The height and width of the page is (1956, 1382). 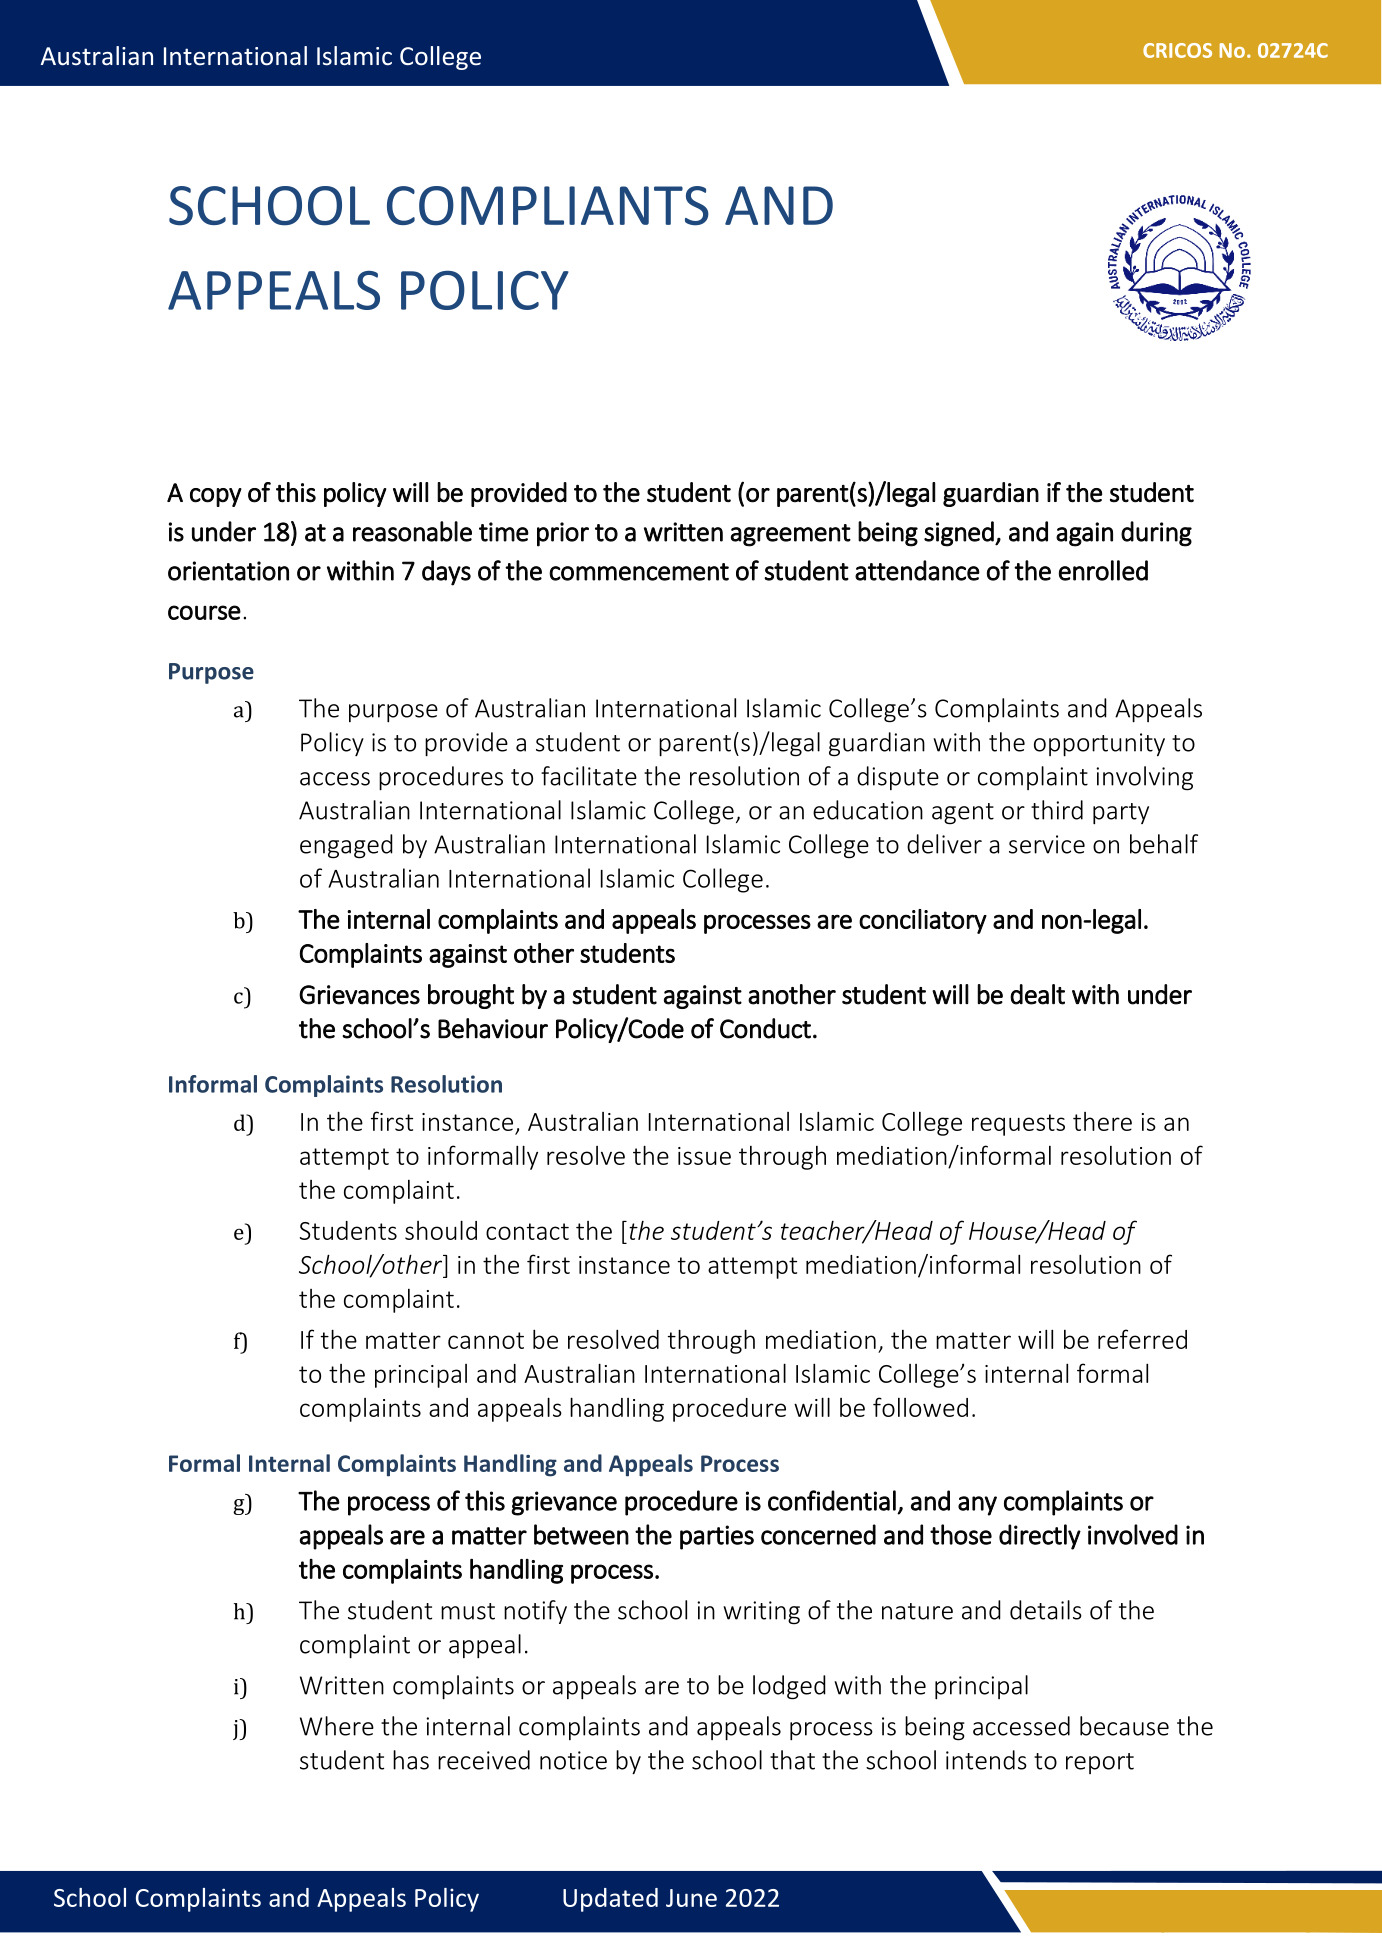 What do you see at coordinates (411, 1760) in the page?
I see `has` at bounding box center [411, 1760].
